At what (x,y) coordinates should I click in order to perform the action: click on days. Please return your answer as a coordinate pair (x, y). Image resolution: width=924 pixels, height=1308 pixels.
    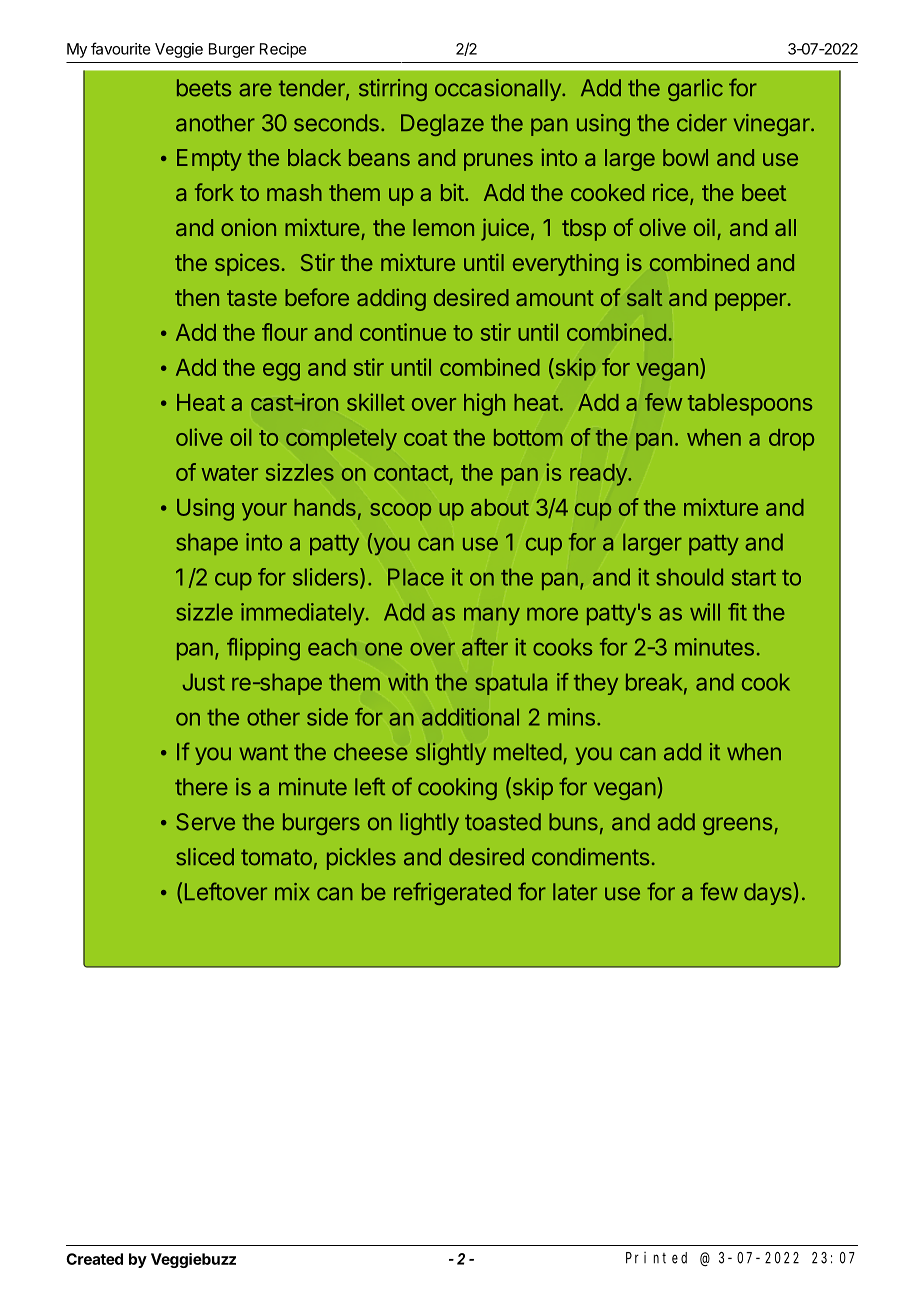
    Looking at the image, I should click on (768, 894).
